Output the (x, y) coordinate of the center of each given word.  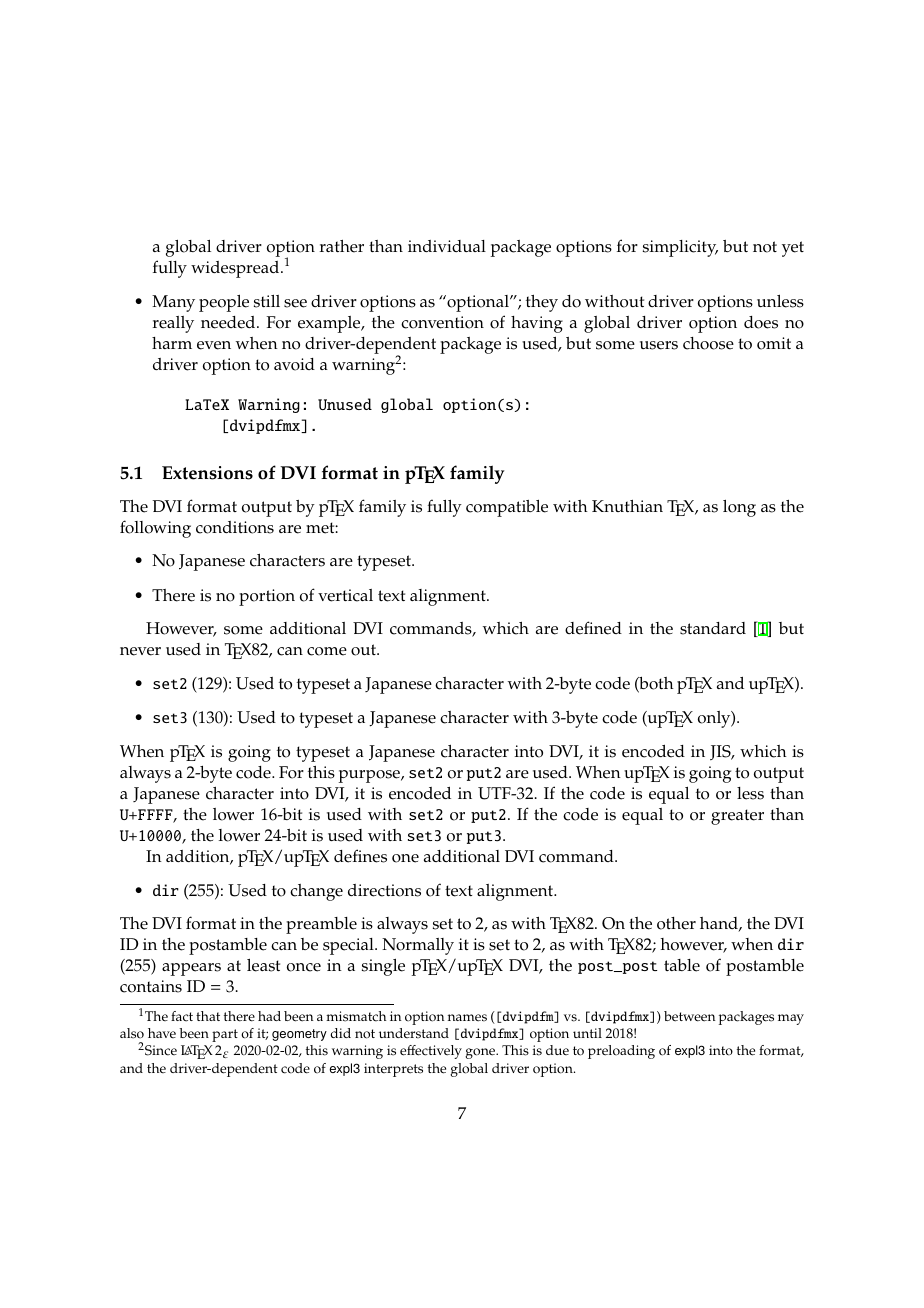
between (689, 1016)
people (224, 303)
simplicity (680, 248)
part (225, 1035)
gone (481, 1053)
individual (447, 246)
